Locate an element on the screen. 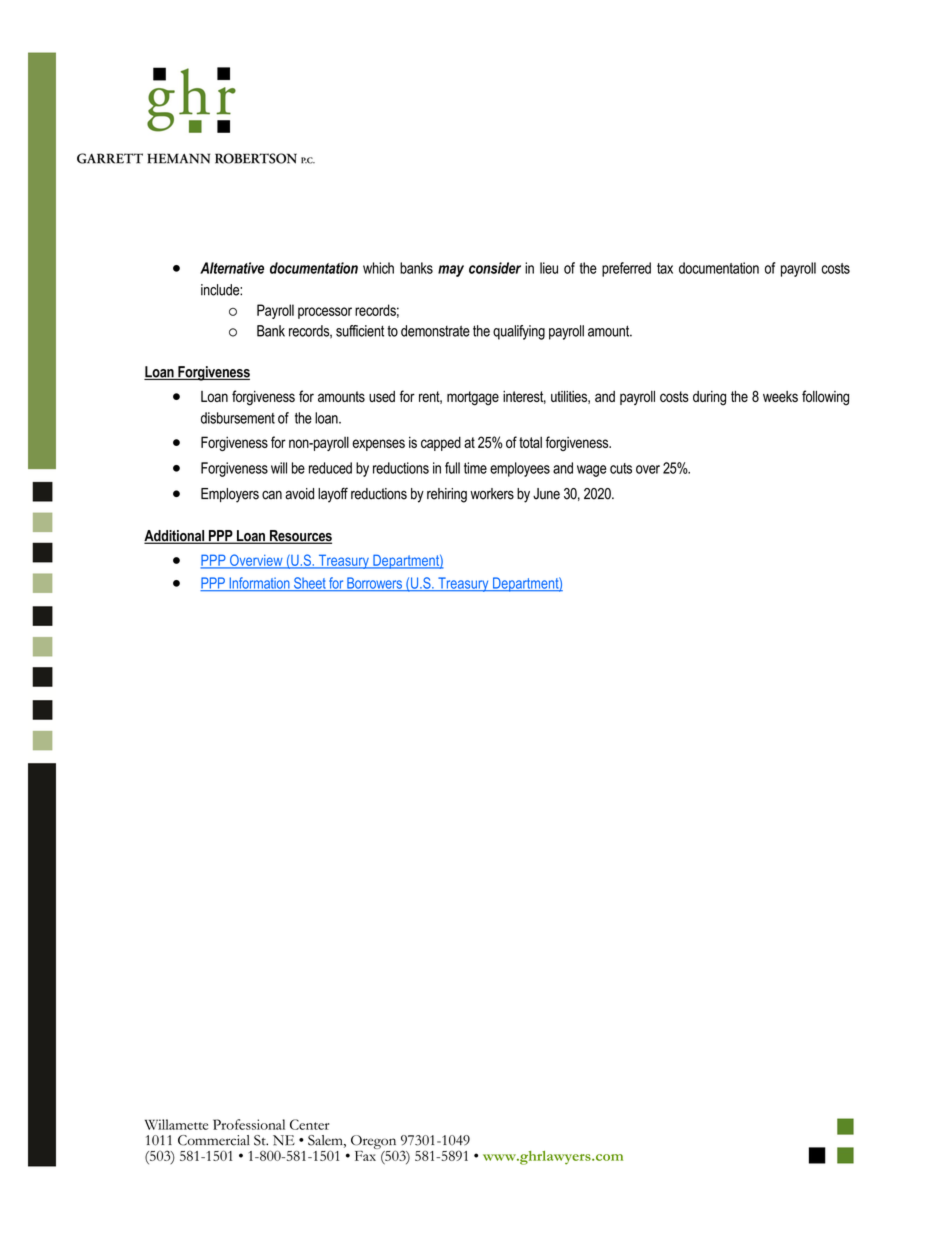  consider is located at coordinates (495, 268).
